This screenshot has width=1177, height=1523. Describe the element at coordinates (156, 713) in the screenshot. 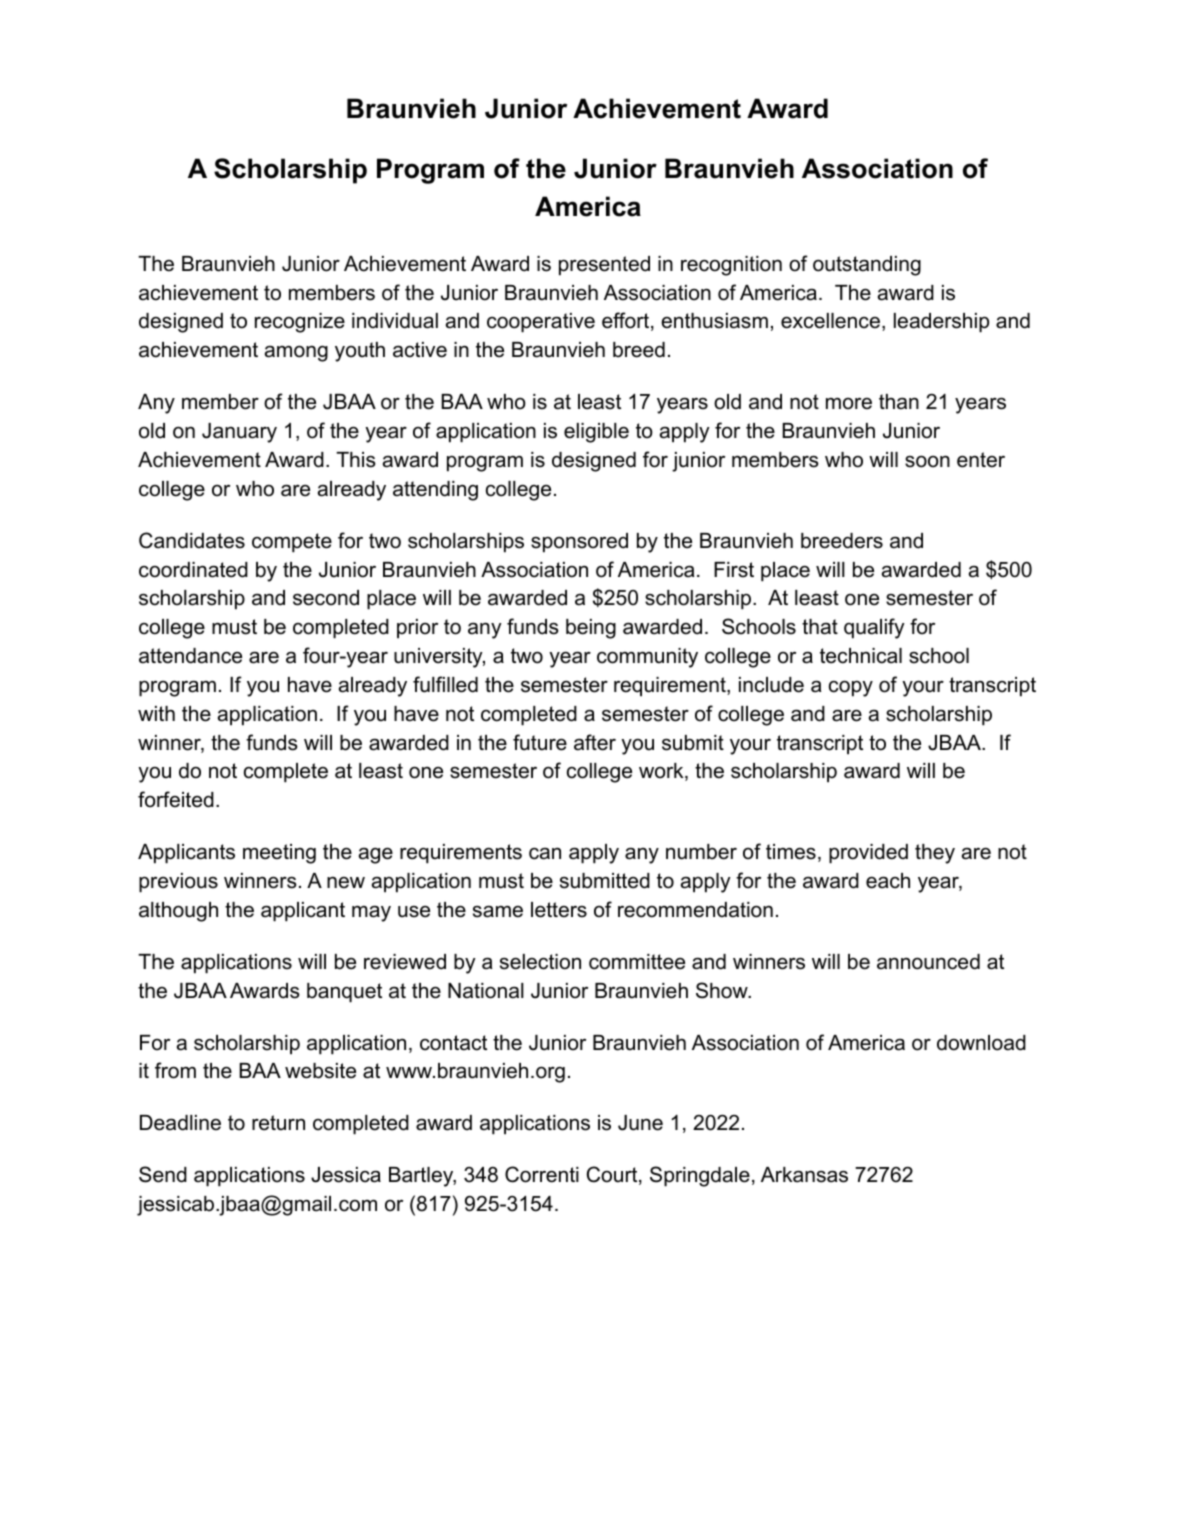

I see `with` at that location.
